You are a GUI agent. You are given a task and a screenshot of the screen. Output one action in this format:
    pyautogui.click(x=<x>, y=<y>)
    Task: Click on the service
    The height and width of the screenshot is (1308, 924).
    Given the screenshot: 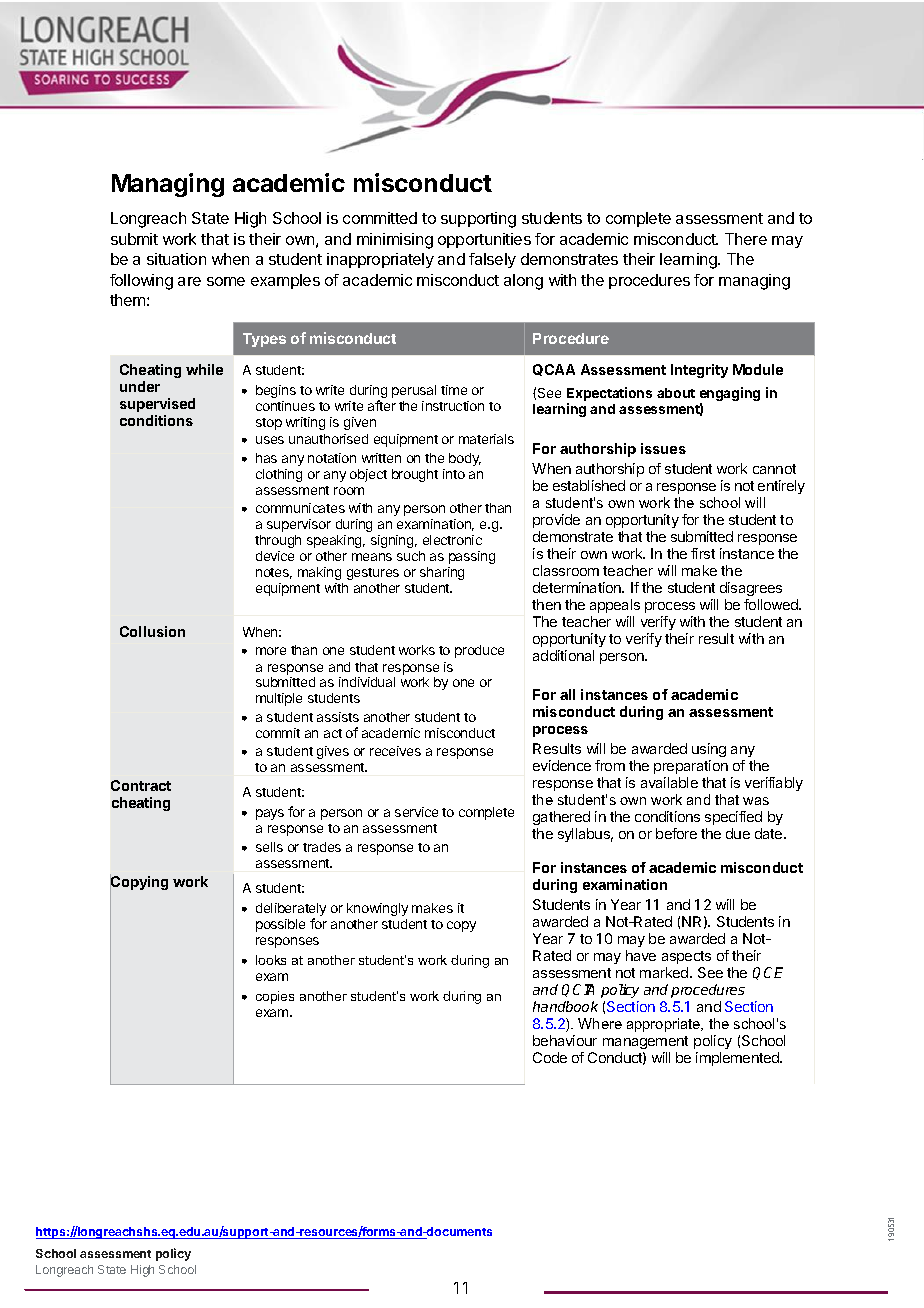 What is the action you would take?
    pyautogui.click(x=416, y=812)
